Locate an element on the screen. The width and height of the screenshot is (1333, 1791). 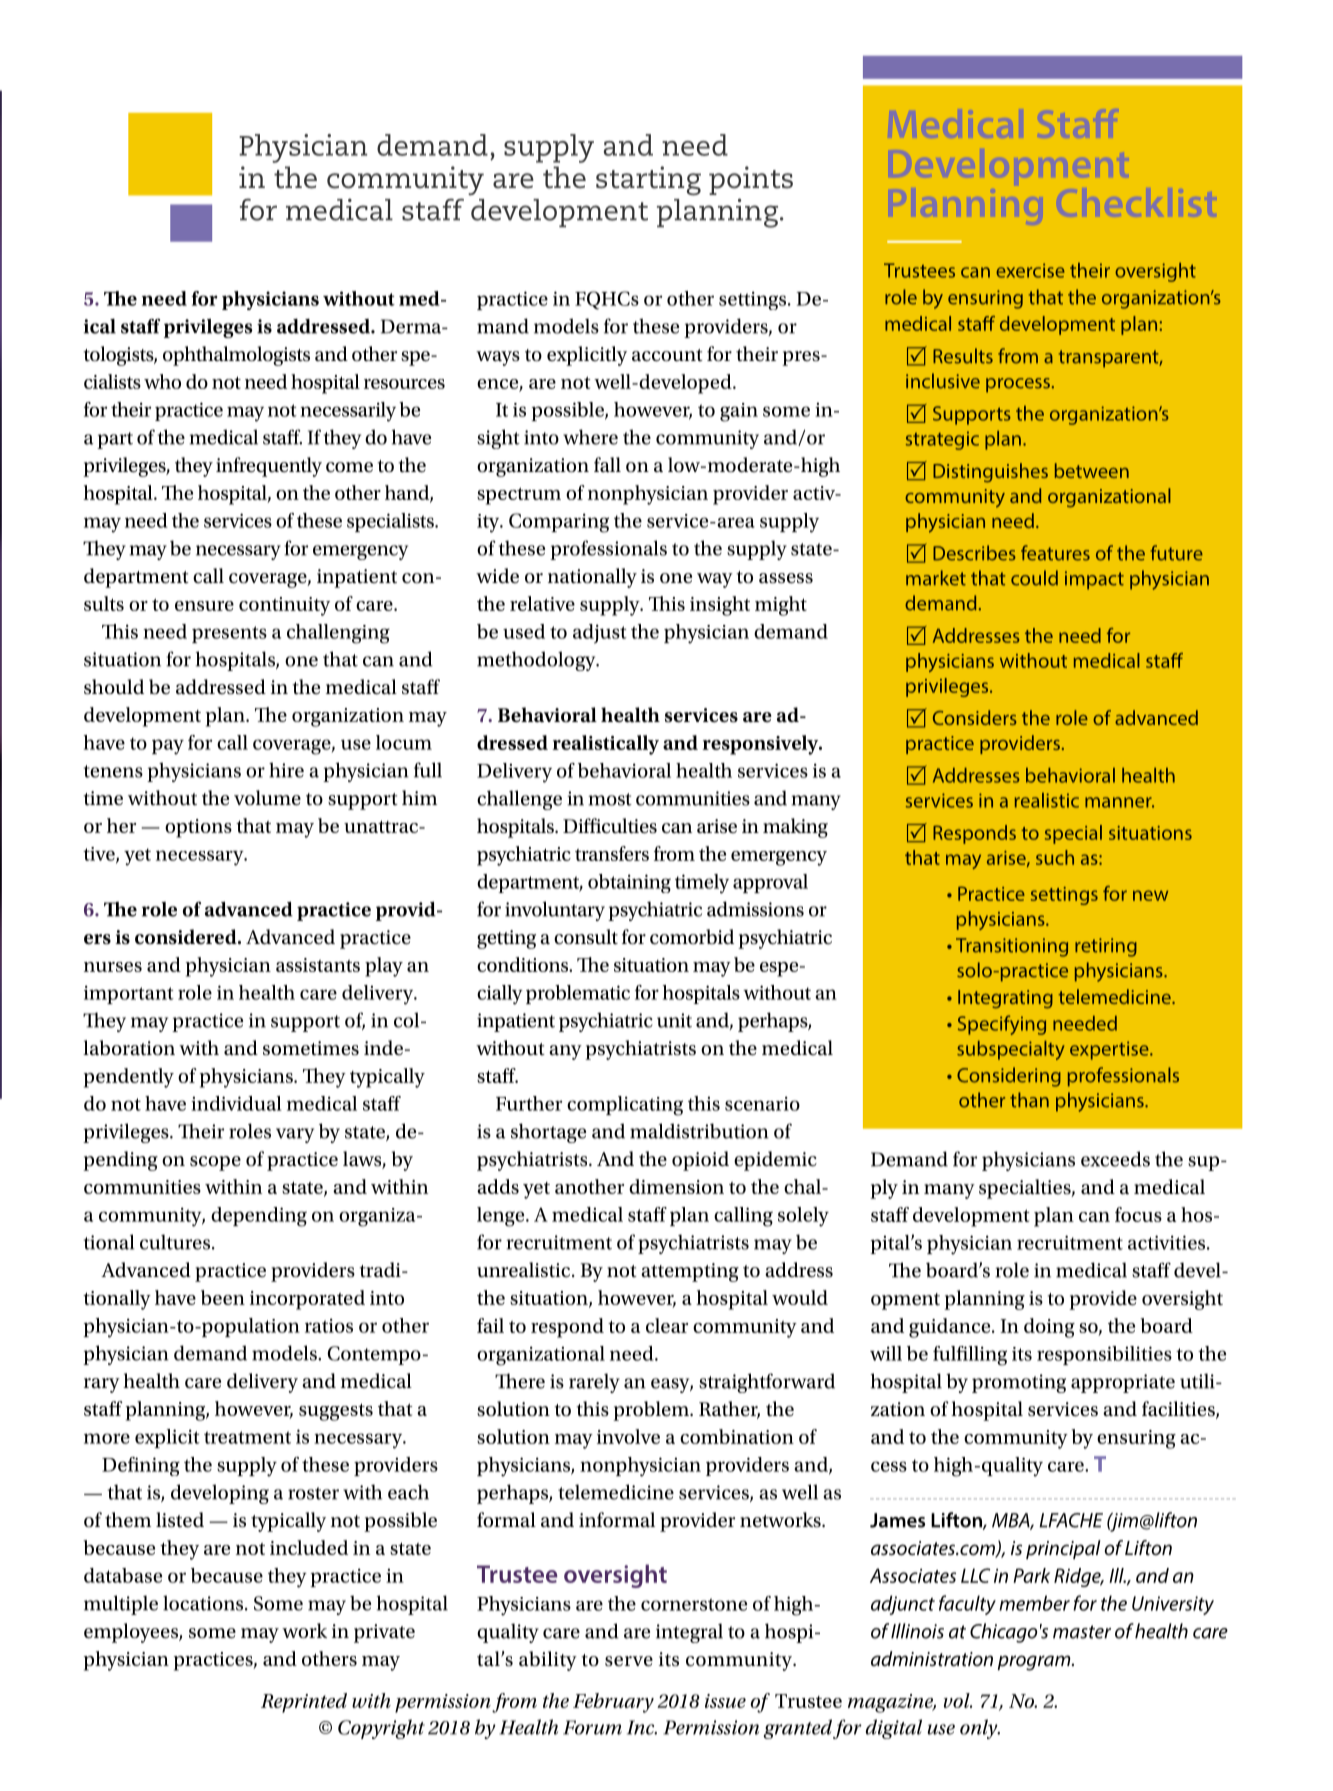
comorbid is located at coordinates (692, 937).
